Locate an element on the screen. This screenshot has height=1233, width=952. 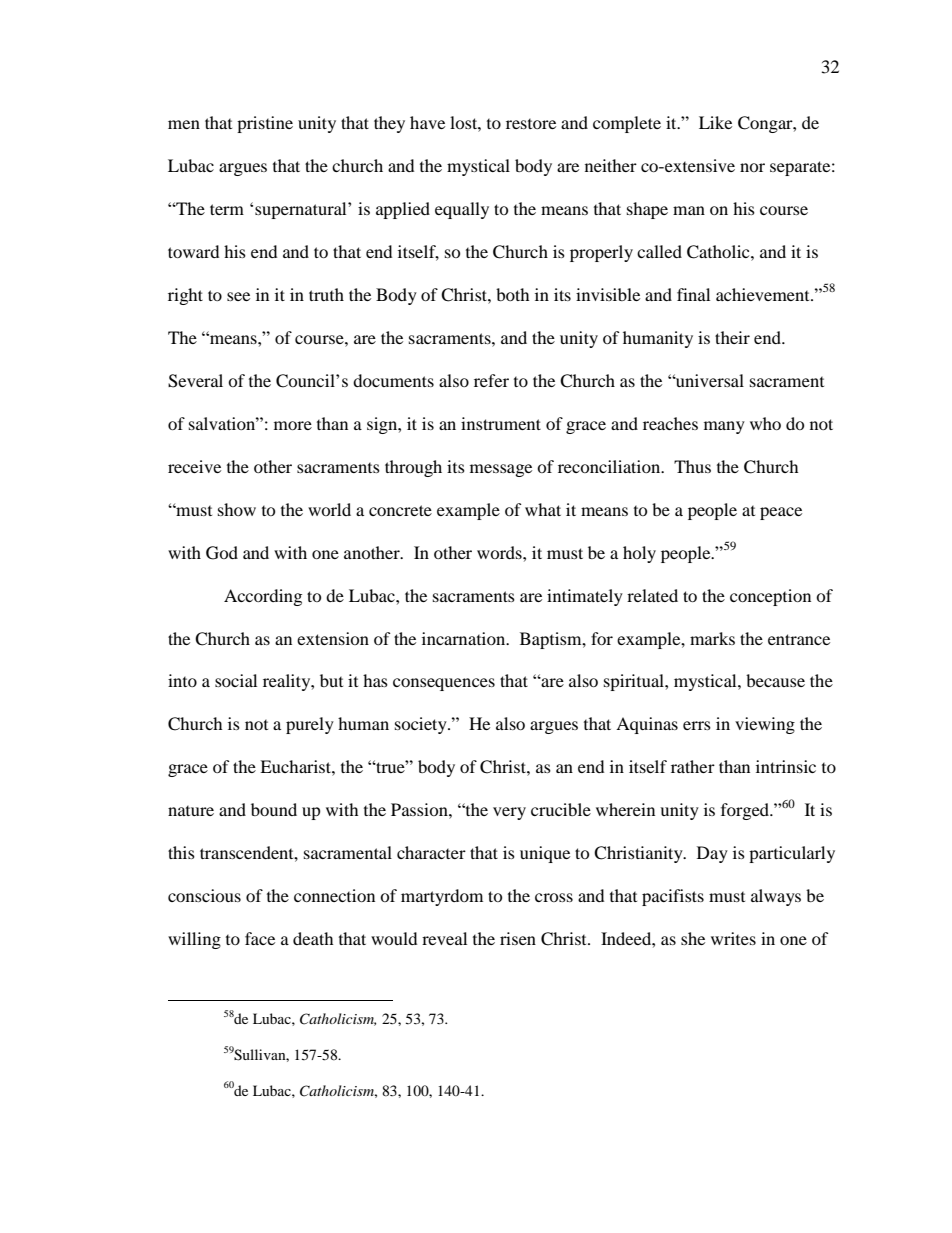
peace is located at coordinates (781, 513).
